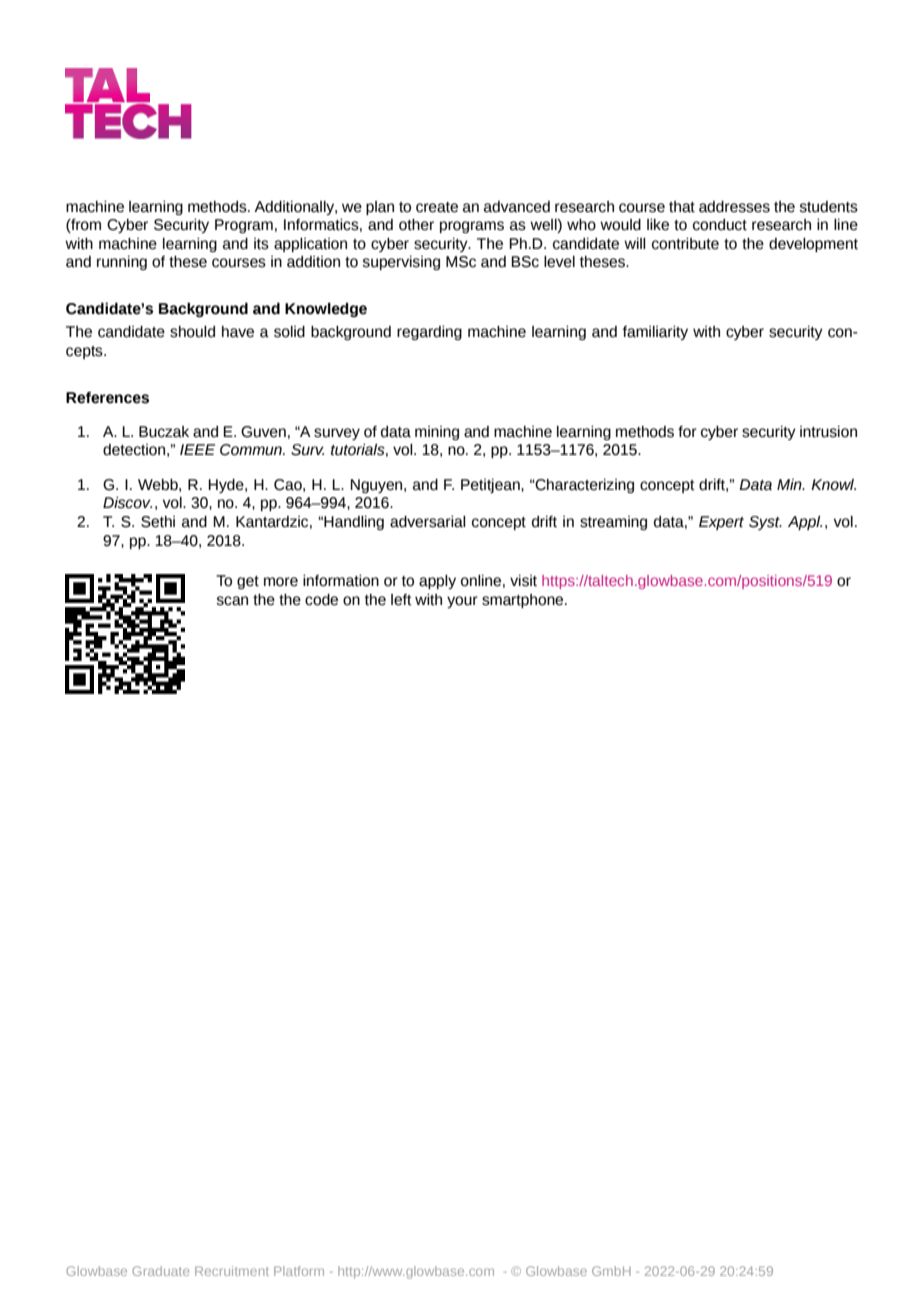 Image resolution: width=924 pixels, height=1308 pixels. I want to click on its, so click(261, 244).
